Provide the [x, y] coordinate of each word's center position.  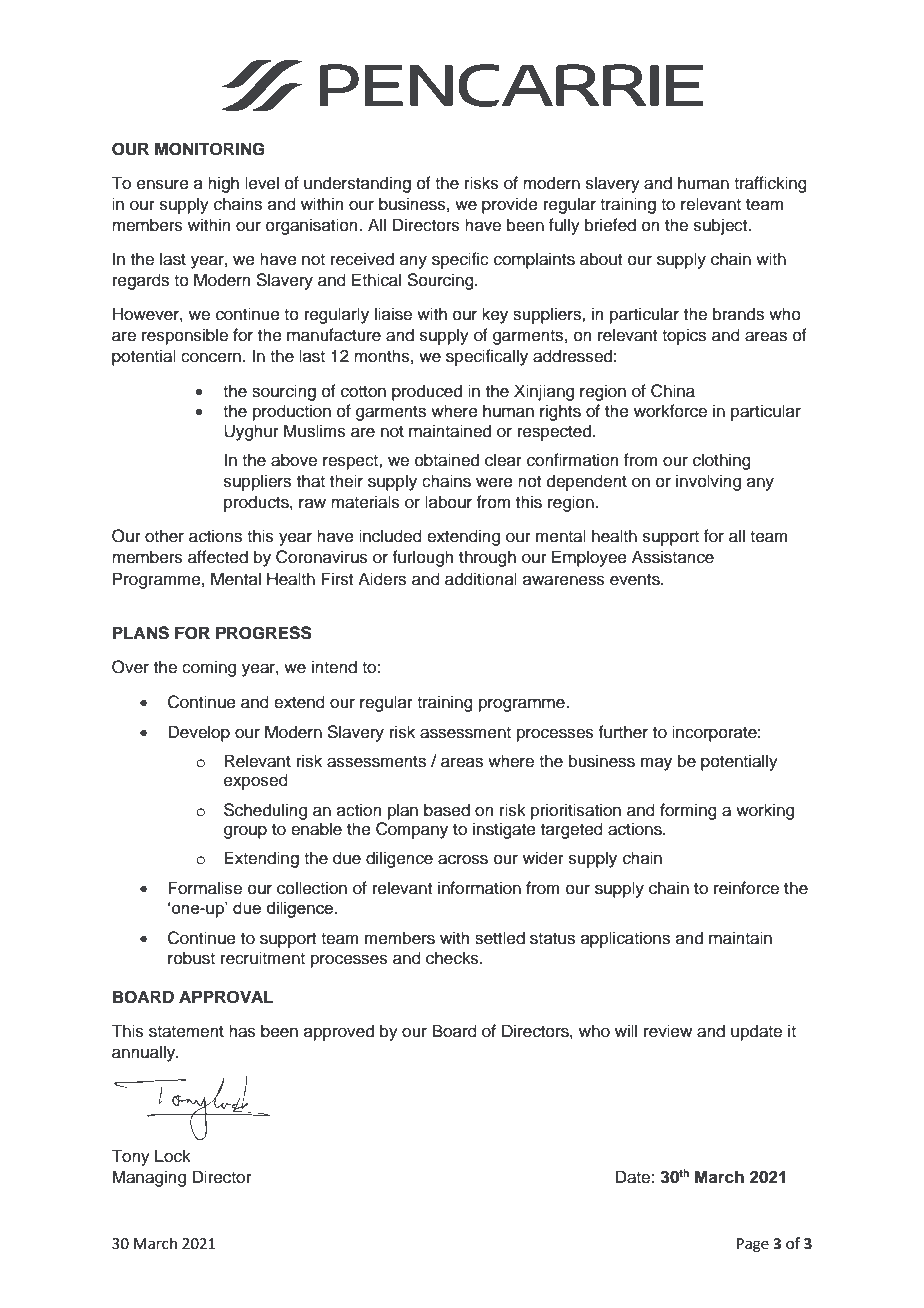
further [623, 732]
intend [334, 667]
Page [753, 1245]
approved [339, 1032]
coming [209, 668]
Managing [149, 1178]
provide [510, 205]
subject [722, 226]
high [223, 184]
